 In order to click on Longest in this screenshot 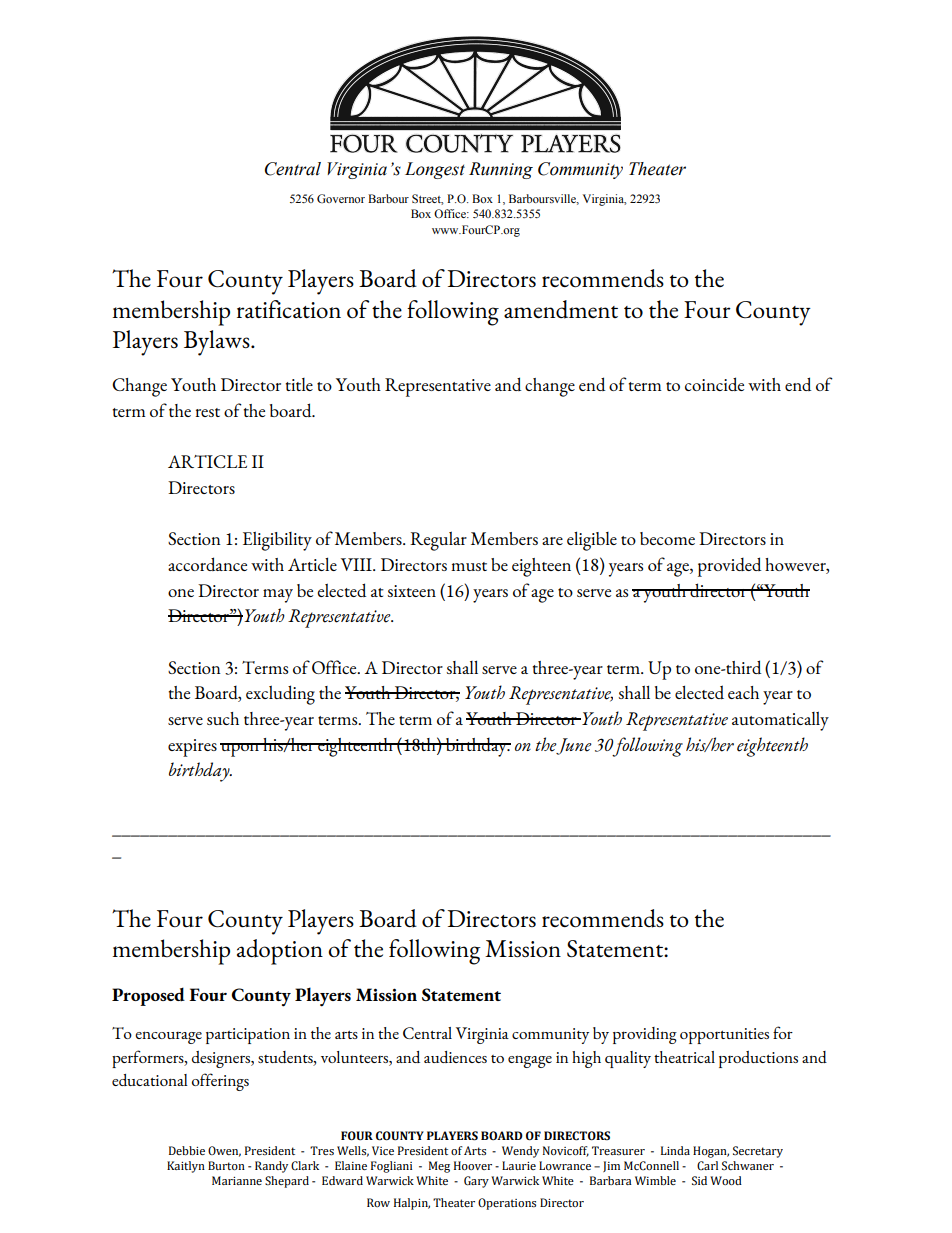, I will do `click(435, 170)`.
